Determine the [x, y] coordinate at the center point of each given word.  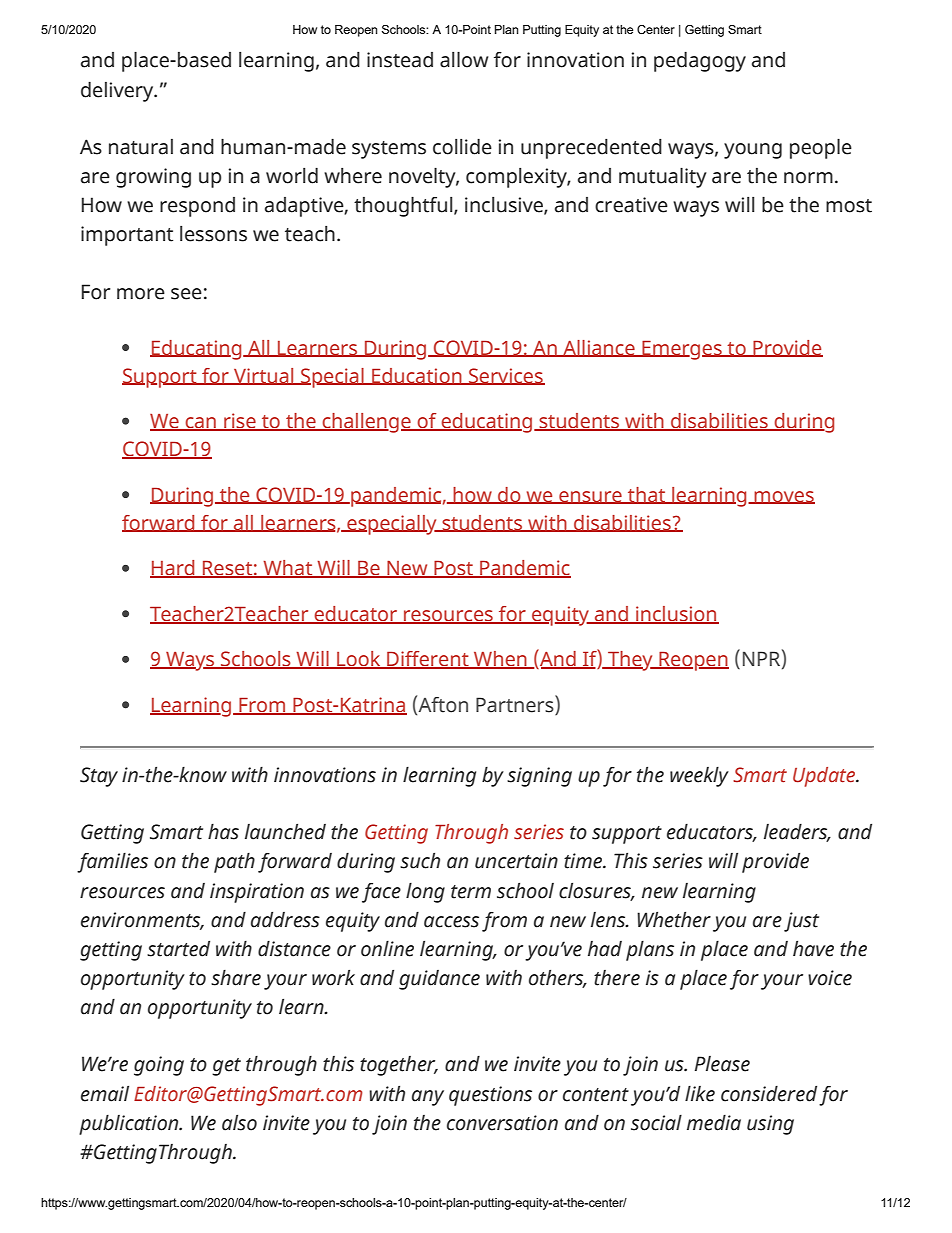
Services [506, 376]
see [186, 294]
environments [142, 920]
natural [141, 147]
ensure [590, 497]
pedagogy [700, 61]
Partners [516, 705]
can [200, 424]
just [801, 922]
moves [783, 497]
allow [464, 59]
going [159, 1066]
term [471, 892]
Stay [99, 777]
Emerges [682, 350]
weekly [699, 776]
